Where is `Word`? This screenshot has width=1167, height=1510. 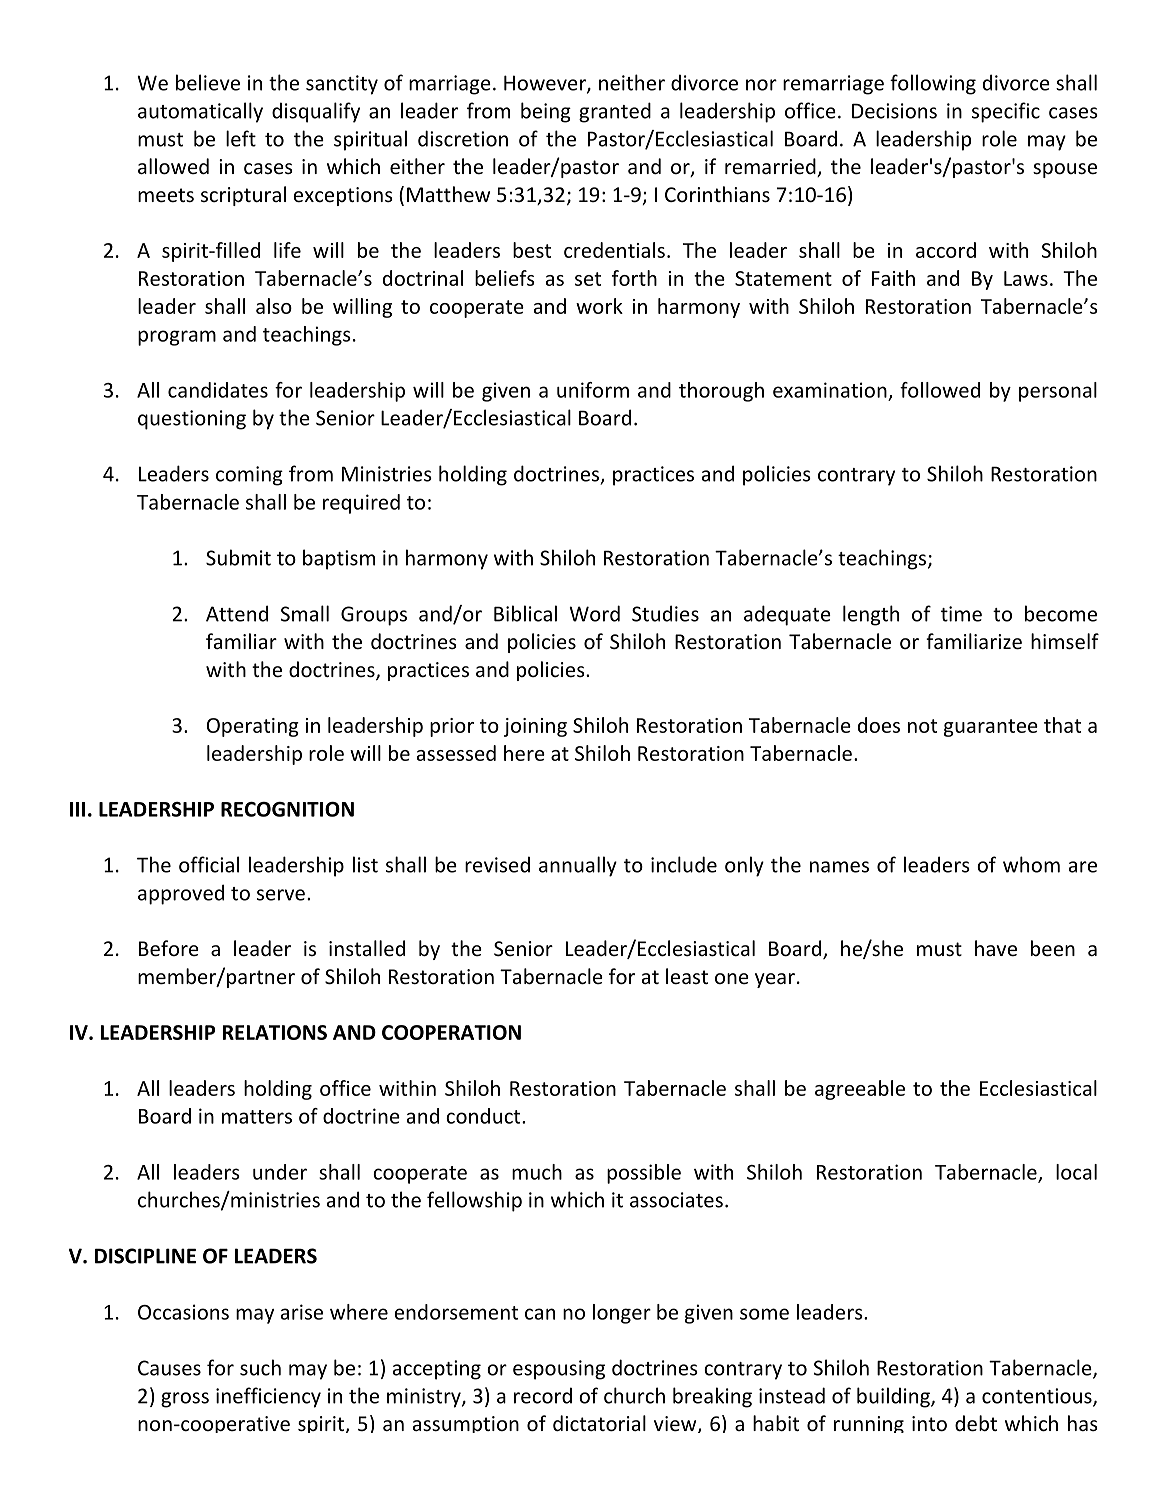
Word is located at coordinates (594, 613).
